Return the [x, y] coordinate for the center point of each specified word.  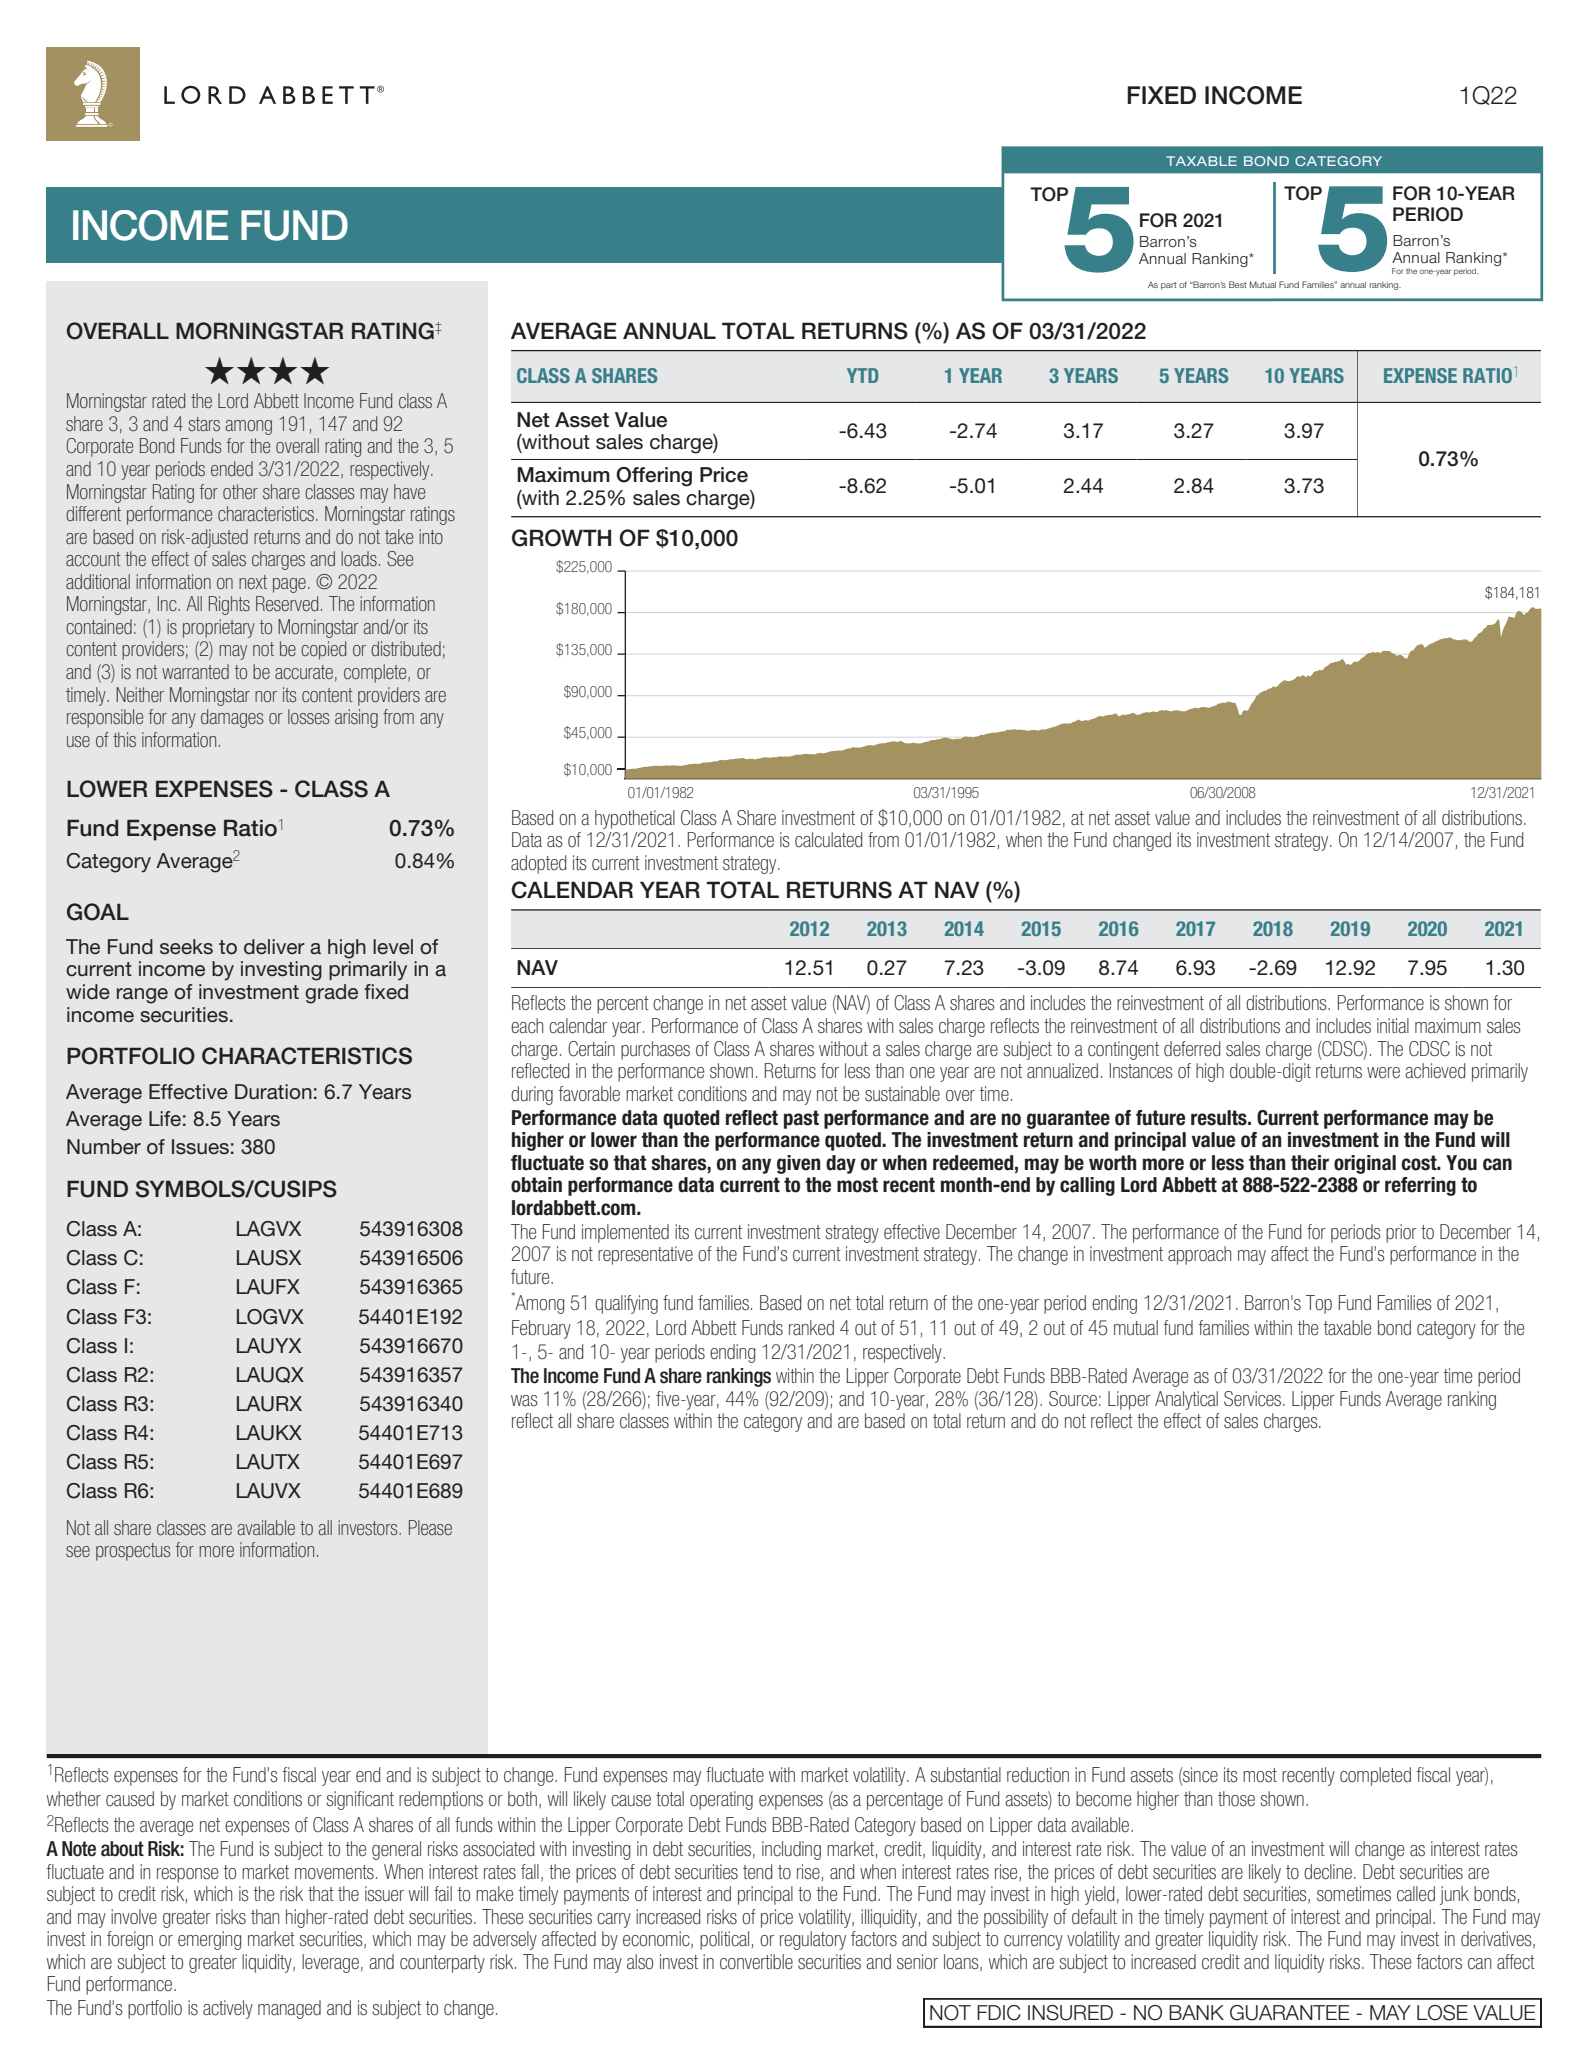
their [1310, 1163]
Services [1254, 1399]
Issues [200, 1147]
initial [1393, 1026]
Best [1238, 284]
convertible [756, 1962]
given [798, 1164]
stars [204, 424]
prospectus [133, 1552]
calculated [828, 840]
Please [430, 1527]
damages [232, 718]
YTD [862, 375]
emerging [209, 1940]
